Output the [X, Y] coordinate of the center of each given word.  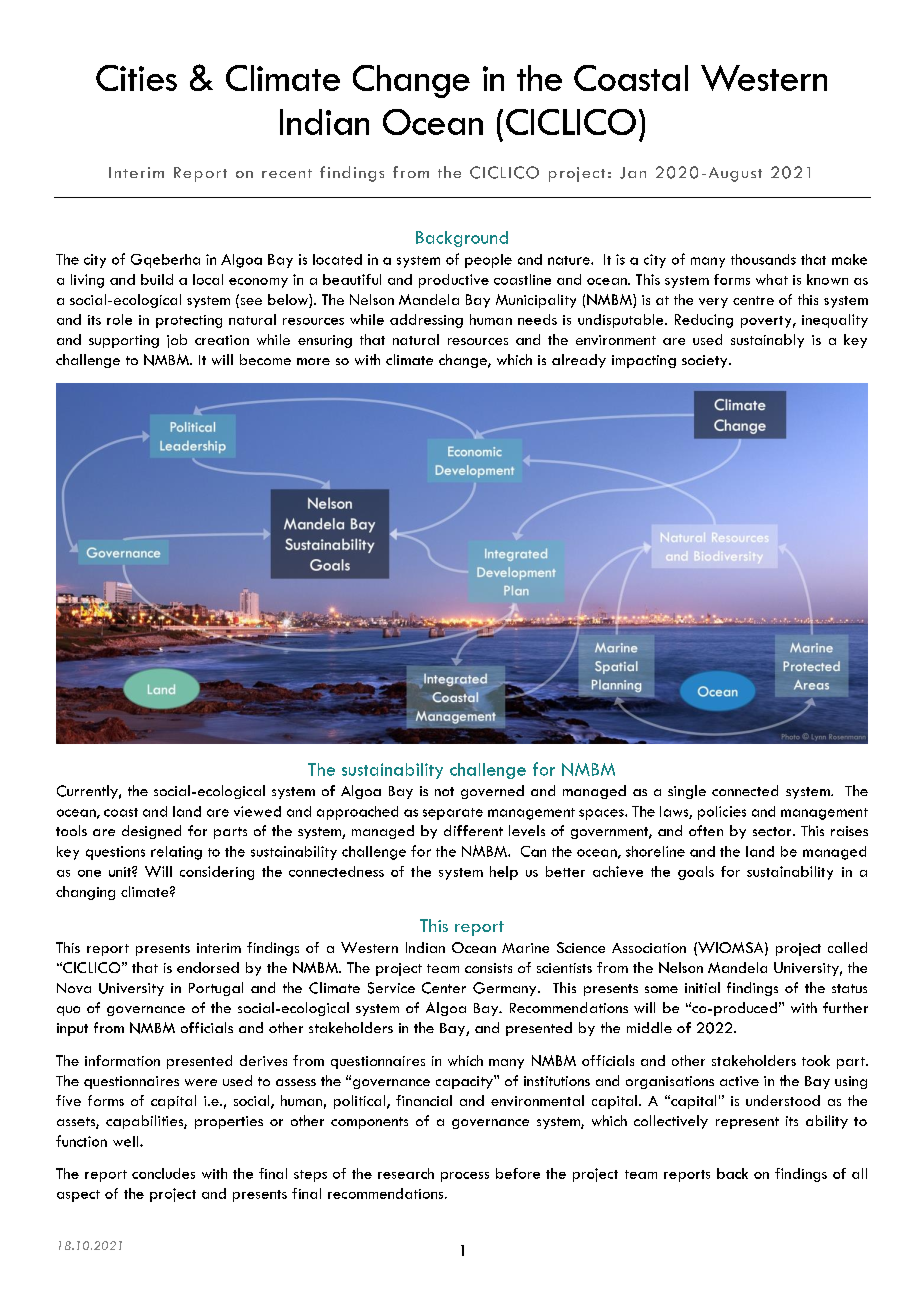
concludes [163, 1173]
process [465, 1177]
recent [287, 173]
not [444, 791]
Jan [633, 173]
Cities [136, 78]
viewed [257, 811]
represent [747, 1123]
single [687, 792]
